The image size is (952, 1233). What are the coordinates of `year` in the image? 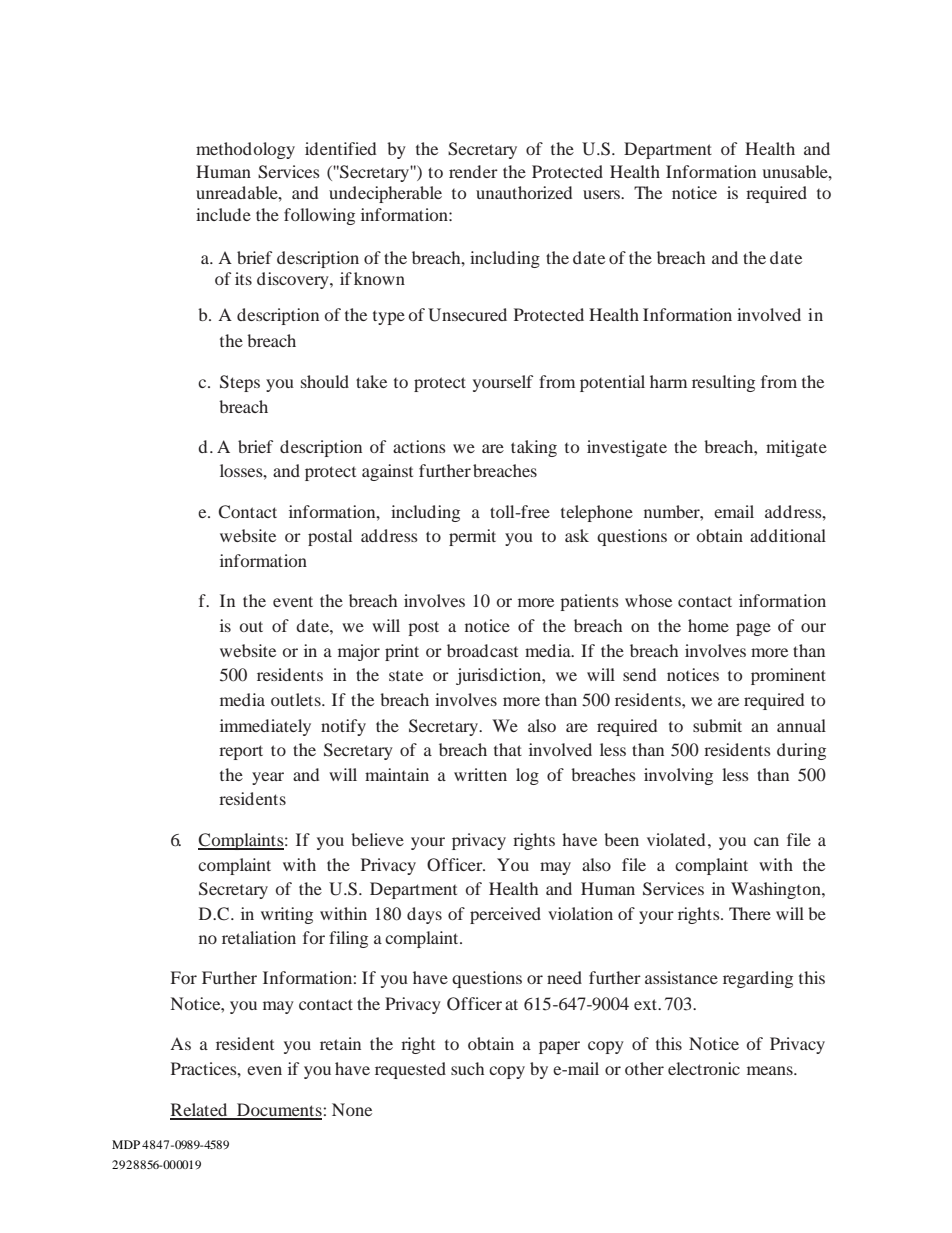 It's located at (268, 778).
